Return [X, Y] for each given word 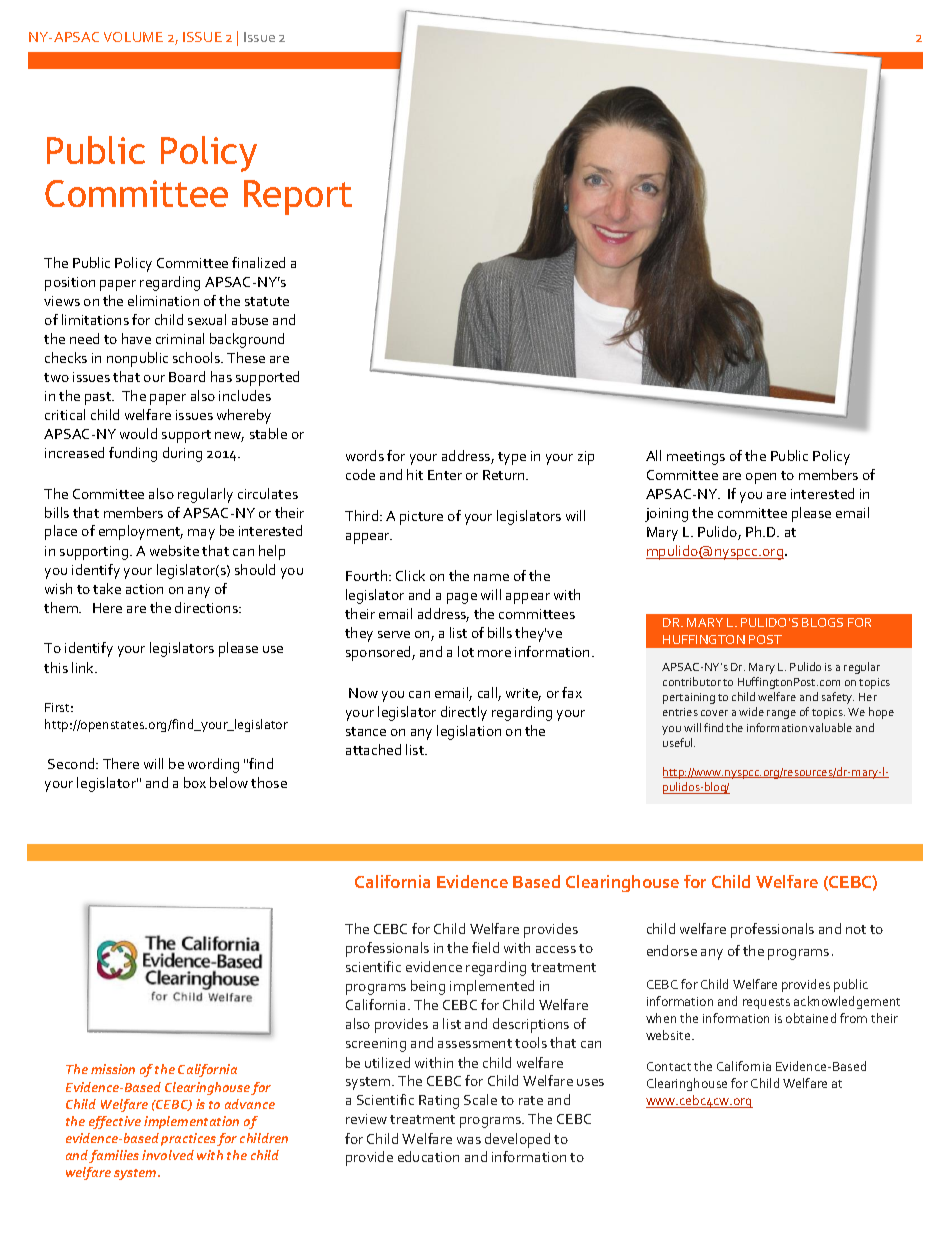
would [138, 433]
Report [298, 197]
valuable [830, 727]
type [512, 458]
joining [666, 515]
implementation [191, 1122]
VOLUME [133, 37]
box [195, 782]
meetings [696, 458]
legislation [469, 732]
